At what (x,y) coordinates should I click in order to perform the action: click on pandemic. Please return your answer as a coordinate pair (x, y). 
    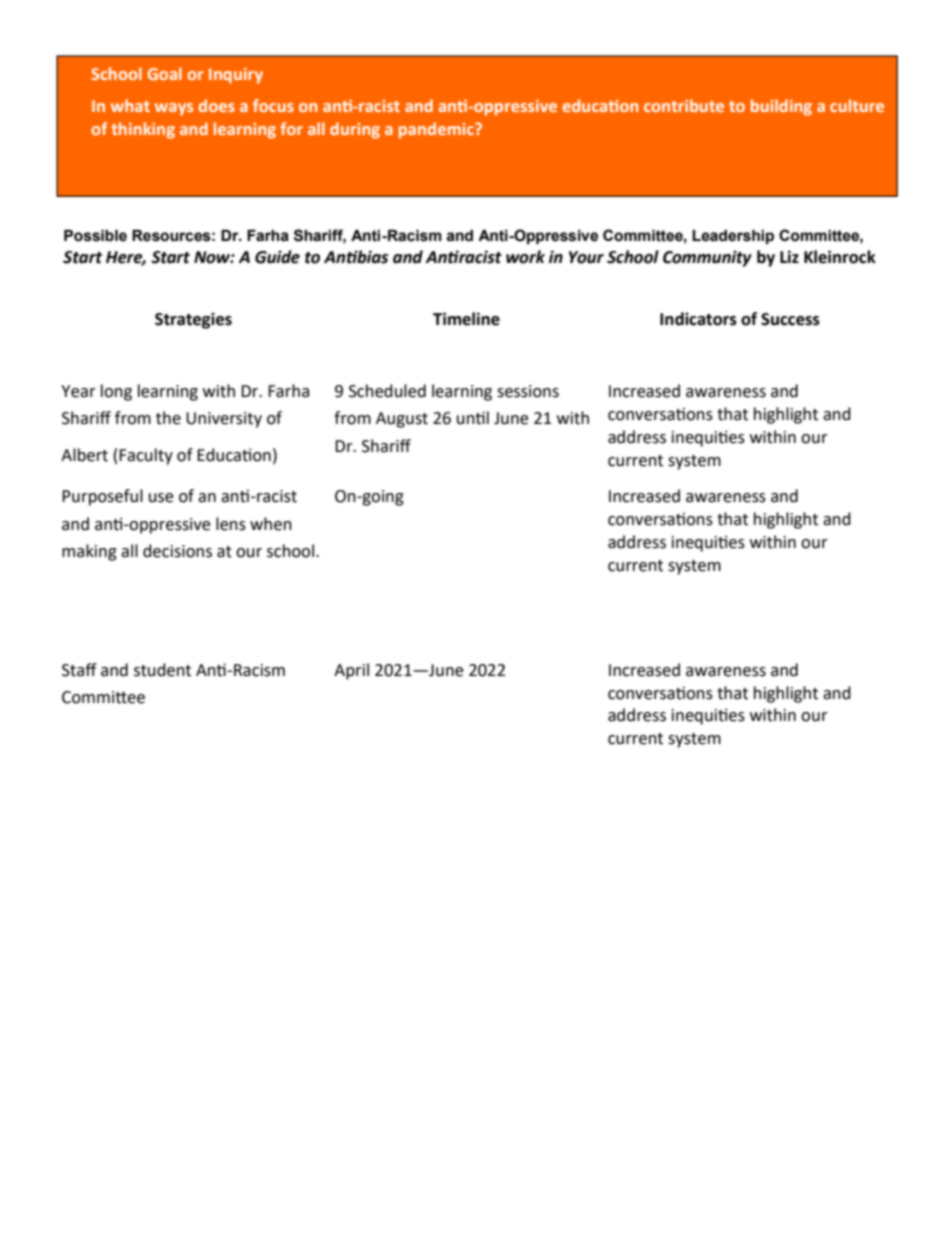
    Looking at the image, I should click on (437, 130).
